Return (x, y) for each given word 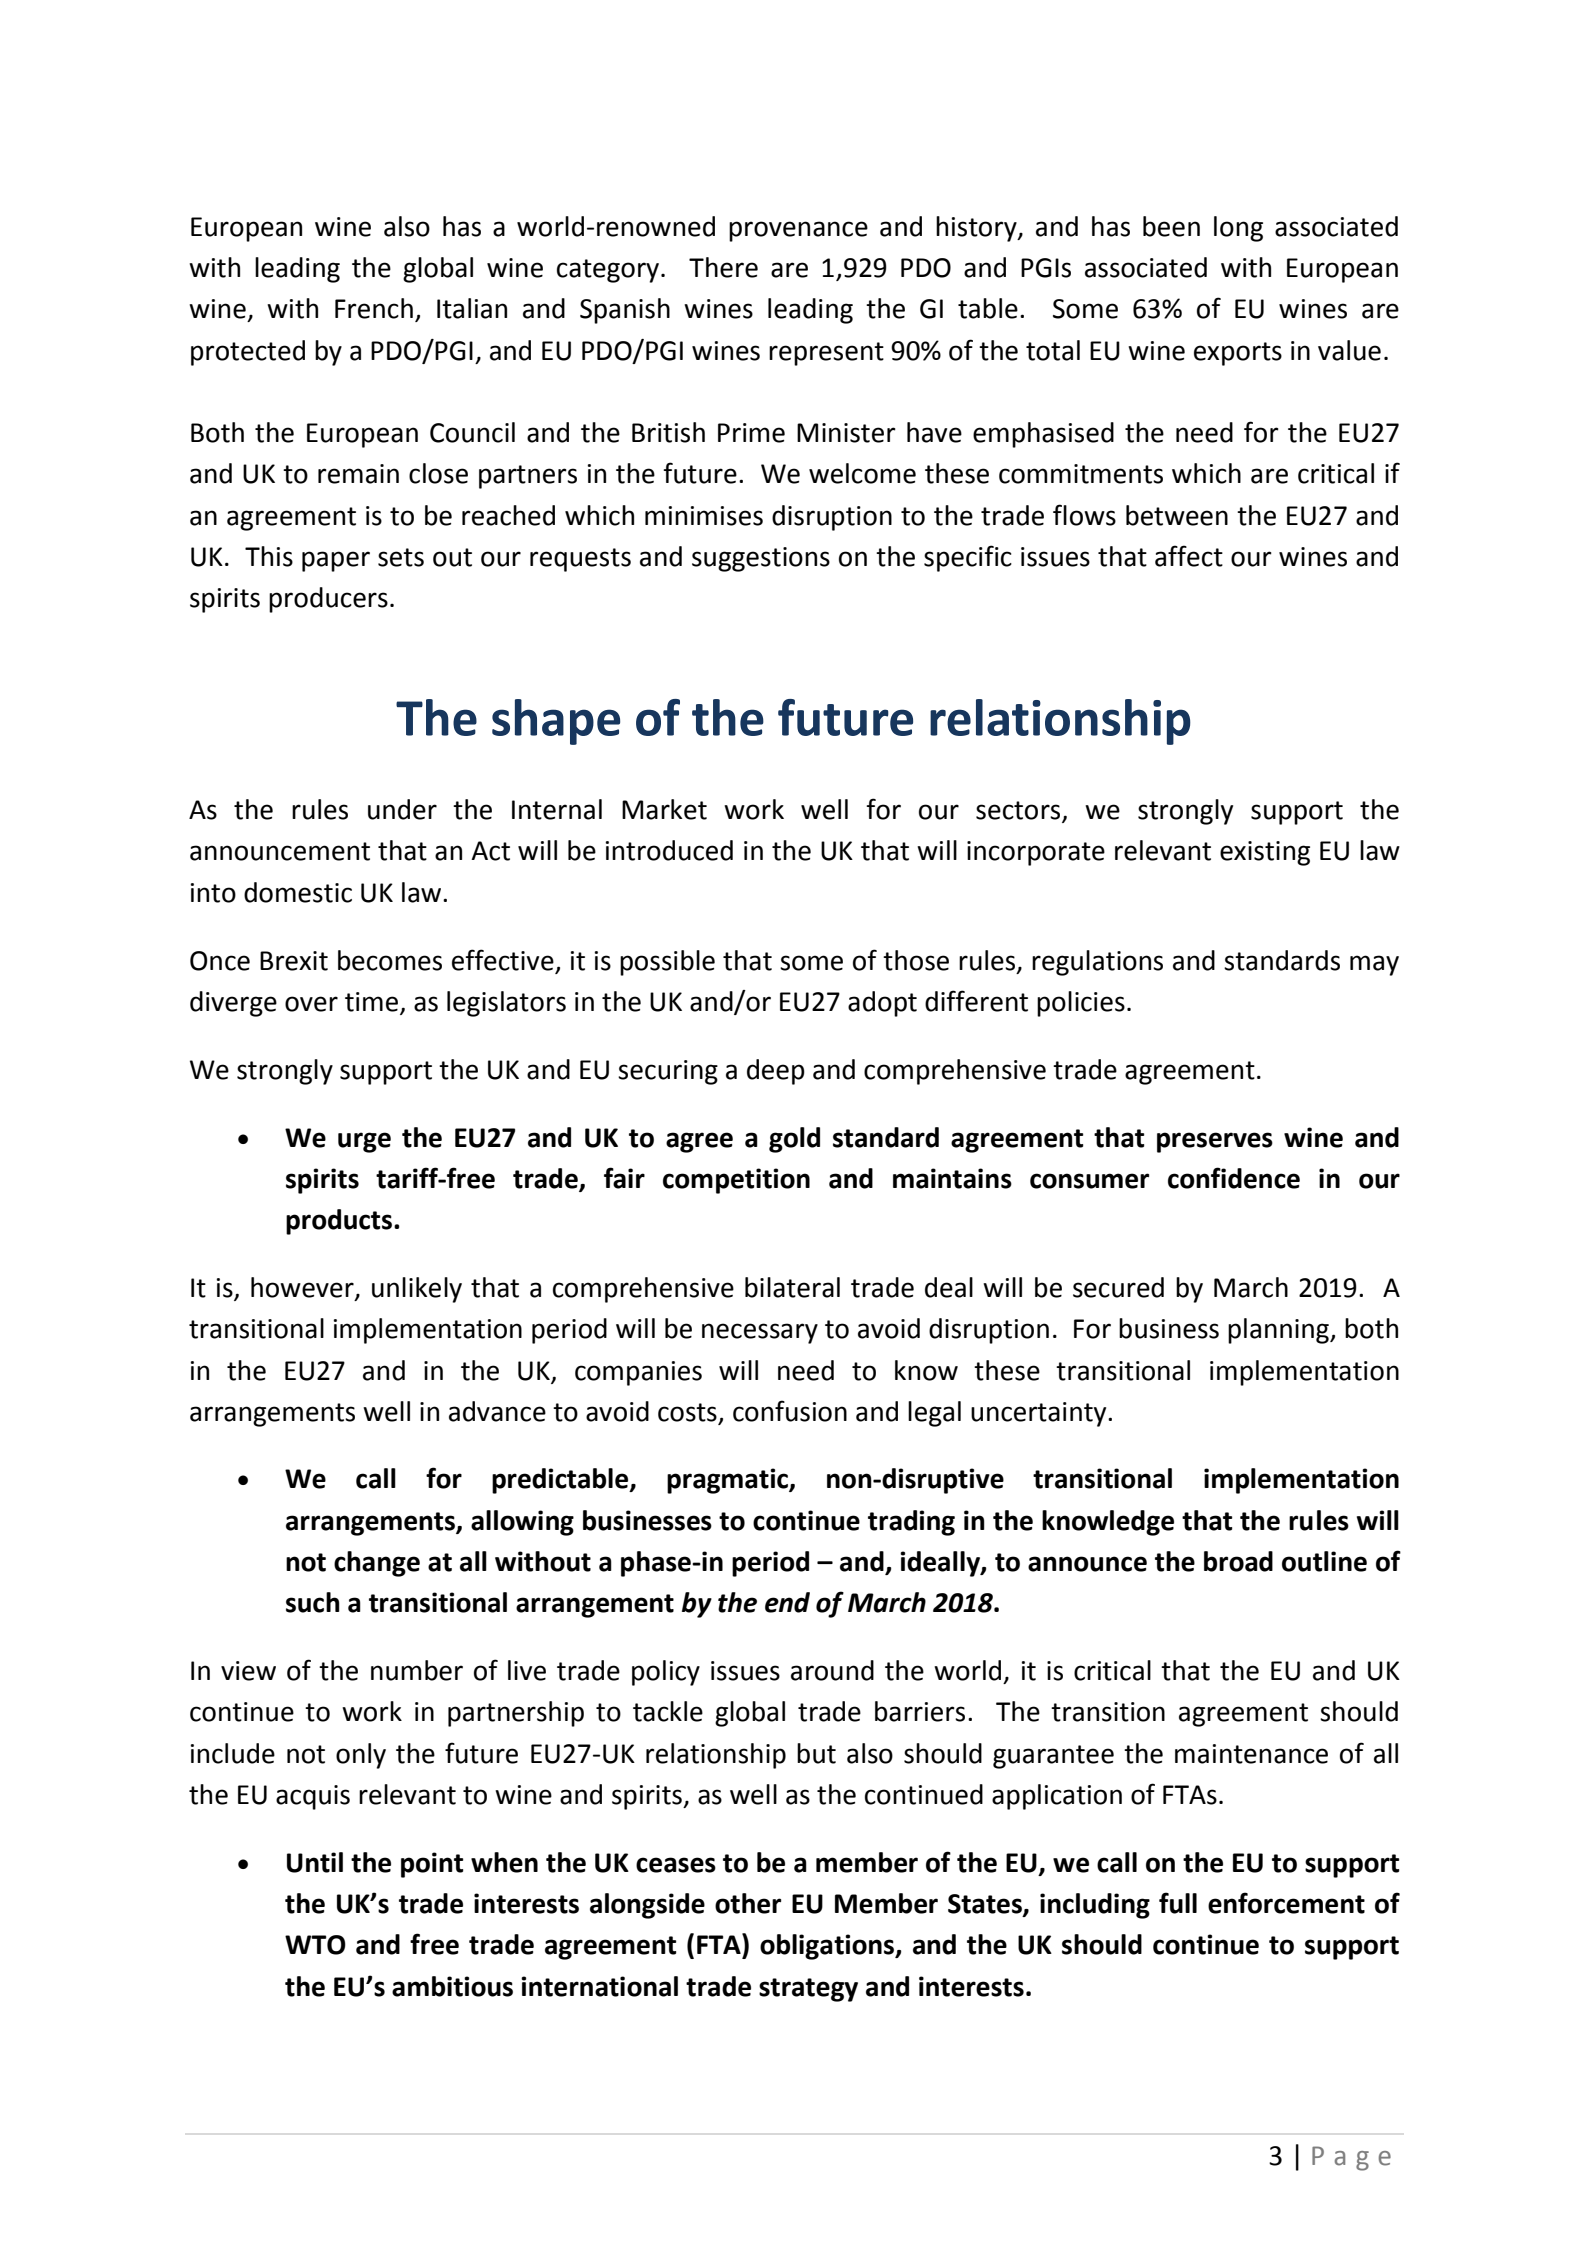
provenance (798, 231)
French (374, 308)
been (1171, 226)
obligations (828, 1947)
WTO (315, 1945)
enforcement (1286, 1903)
